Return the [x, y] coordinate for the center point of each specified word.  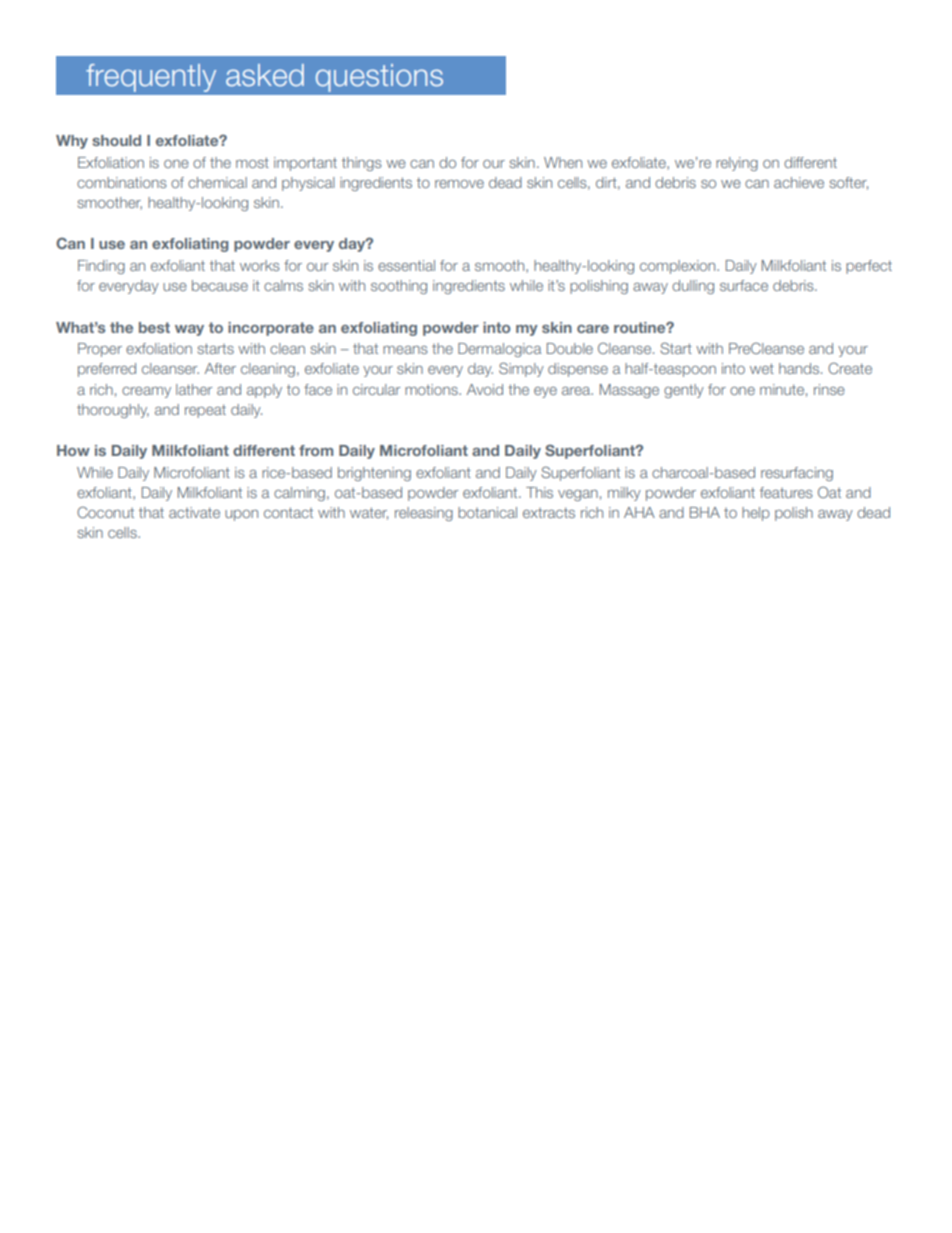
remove [459, 184]
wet [762, 368]
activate [194, 512]
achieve [799, 182]
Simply [521, 369]
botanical [487, 512]
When [563, 162]
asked [265, 75]
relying [737, 164]
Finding [101, 267]
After [220, 368]
